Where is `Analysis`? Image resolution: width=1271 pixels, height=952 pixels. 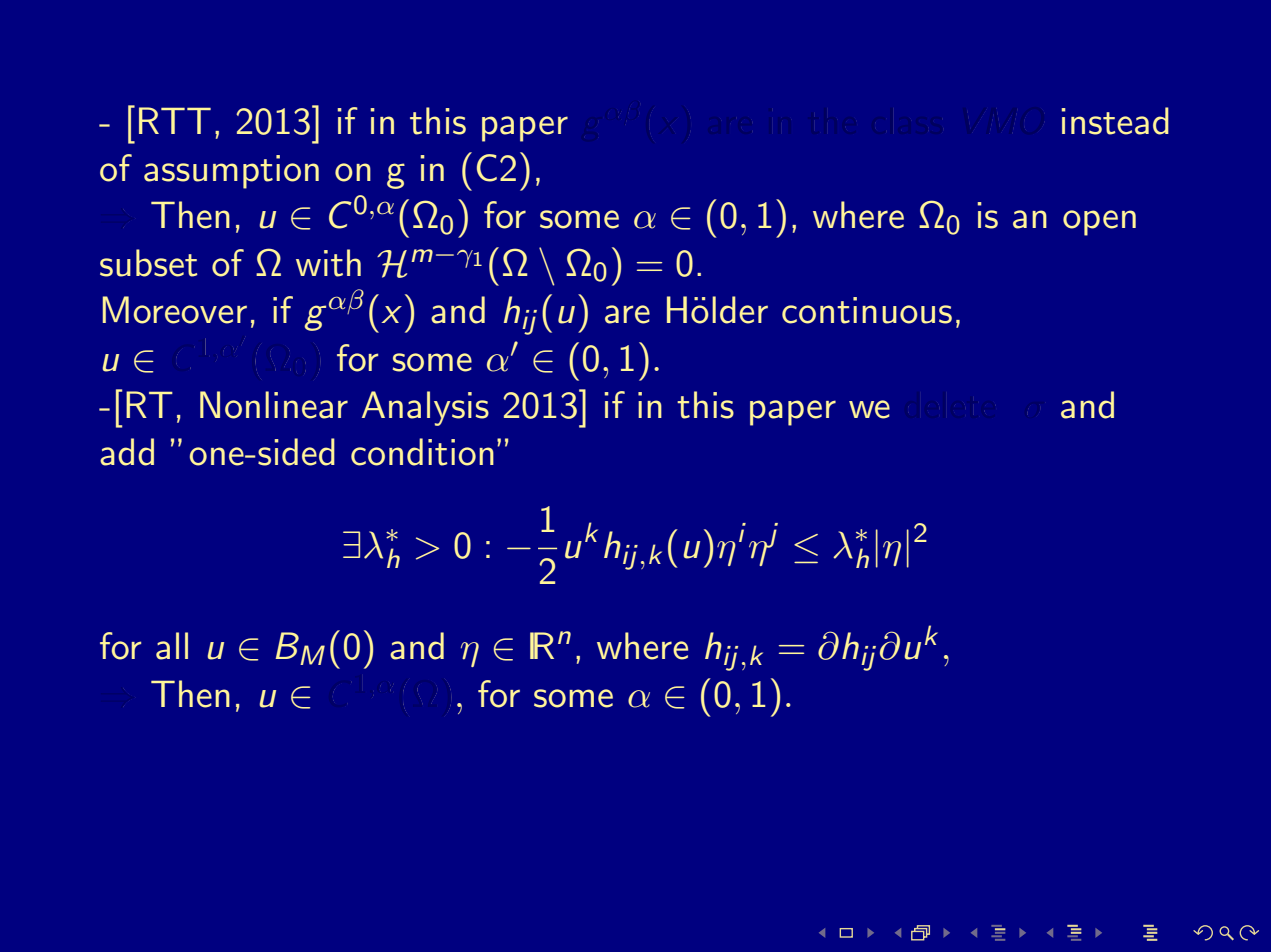
Analysis is located at coordinates (425, 408).
